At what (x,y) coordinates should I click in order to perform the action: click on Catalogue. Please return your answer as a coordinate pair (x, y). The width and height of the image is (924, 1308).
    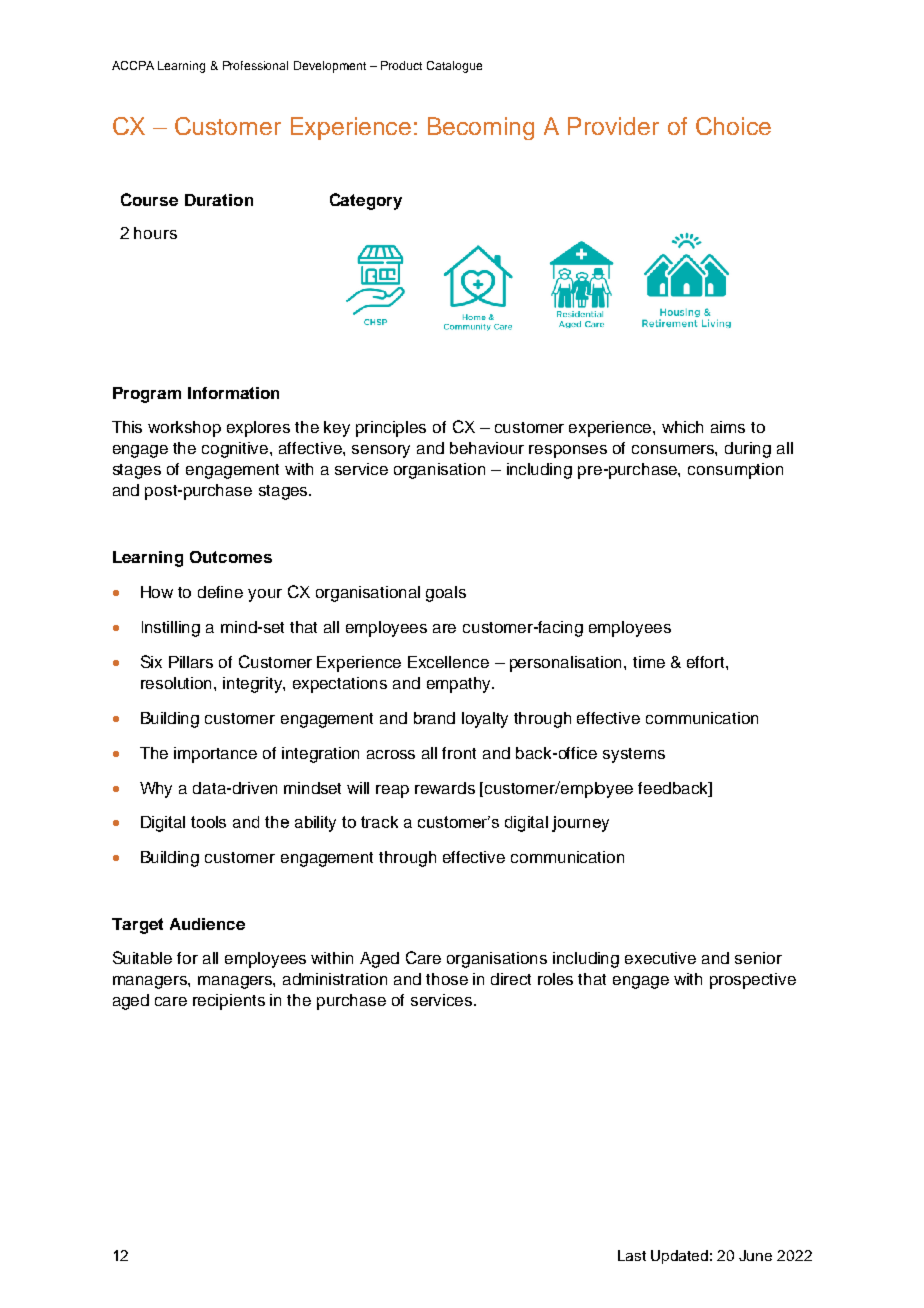
    Looking at the image, I should click on (454, 67).
